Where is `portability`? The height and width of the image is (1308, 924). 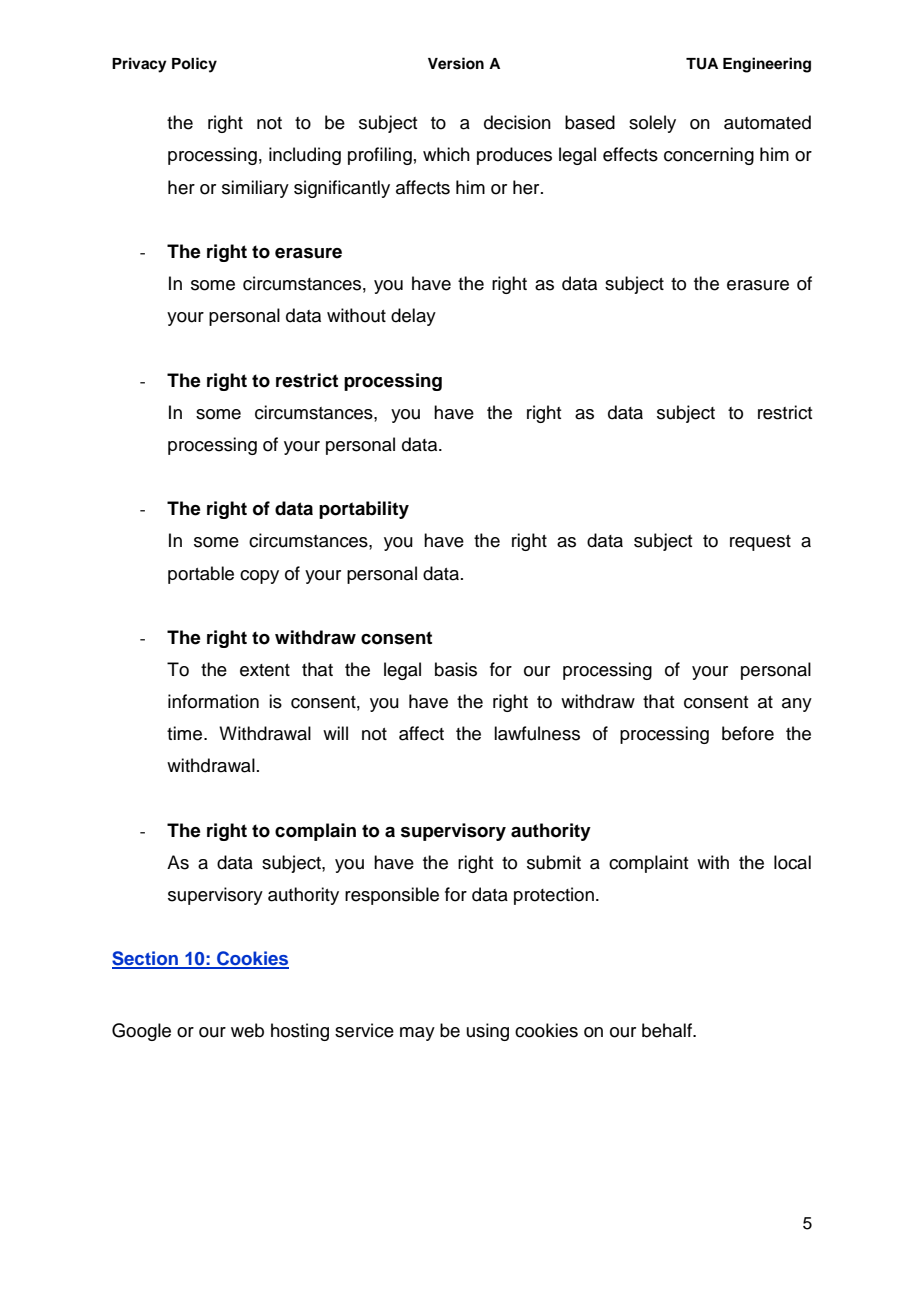 portability is located at coordinates (364, 510).
